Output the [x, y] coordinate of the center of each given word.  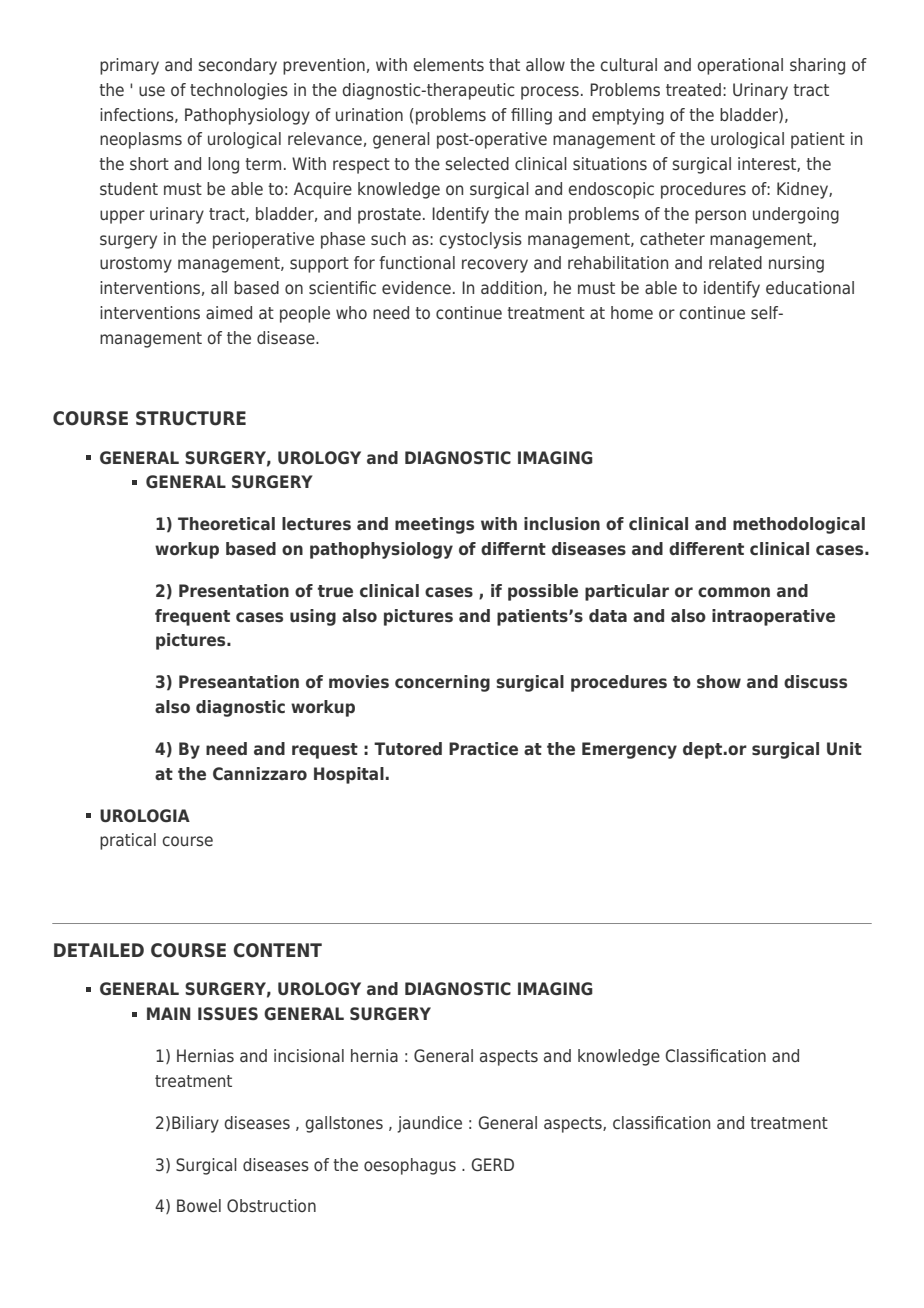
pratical [128, 841]
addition [511, 287]
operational [740, 66]
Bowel [199, 1205]
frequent [192, 617]
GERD [492, 1164]
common [734, 592]
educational [810, 287]
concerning [442, 683]
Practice [483, 748]
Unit [844, 748]
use [152, 91]
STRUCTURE [191, 418]
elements [448, 64]
